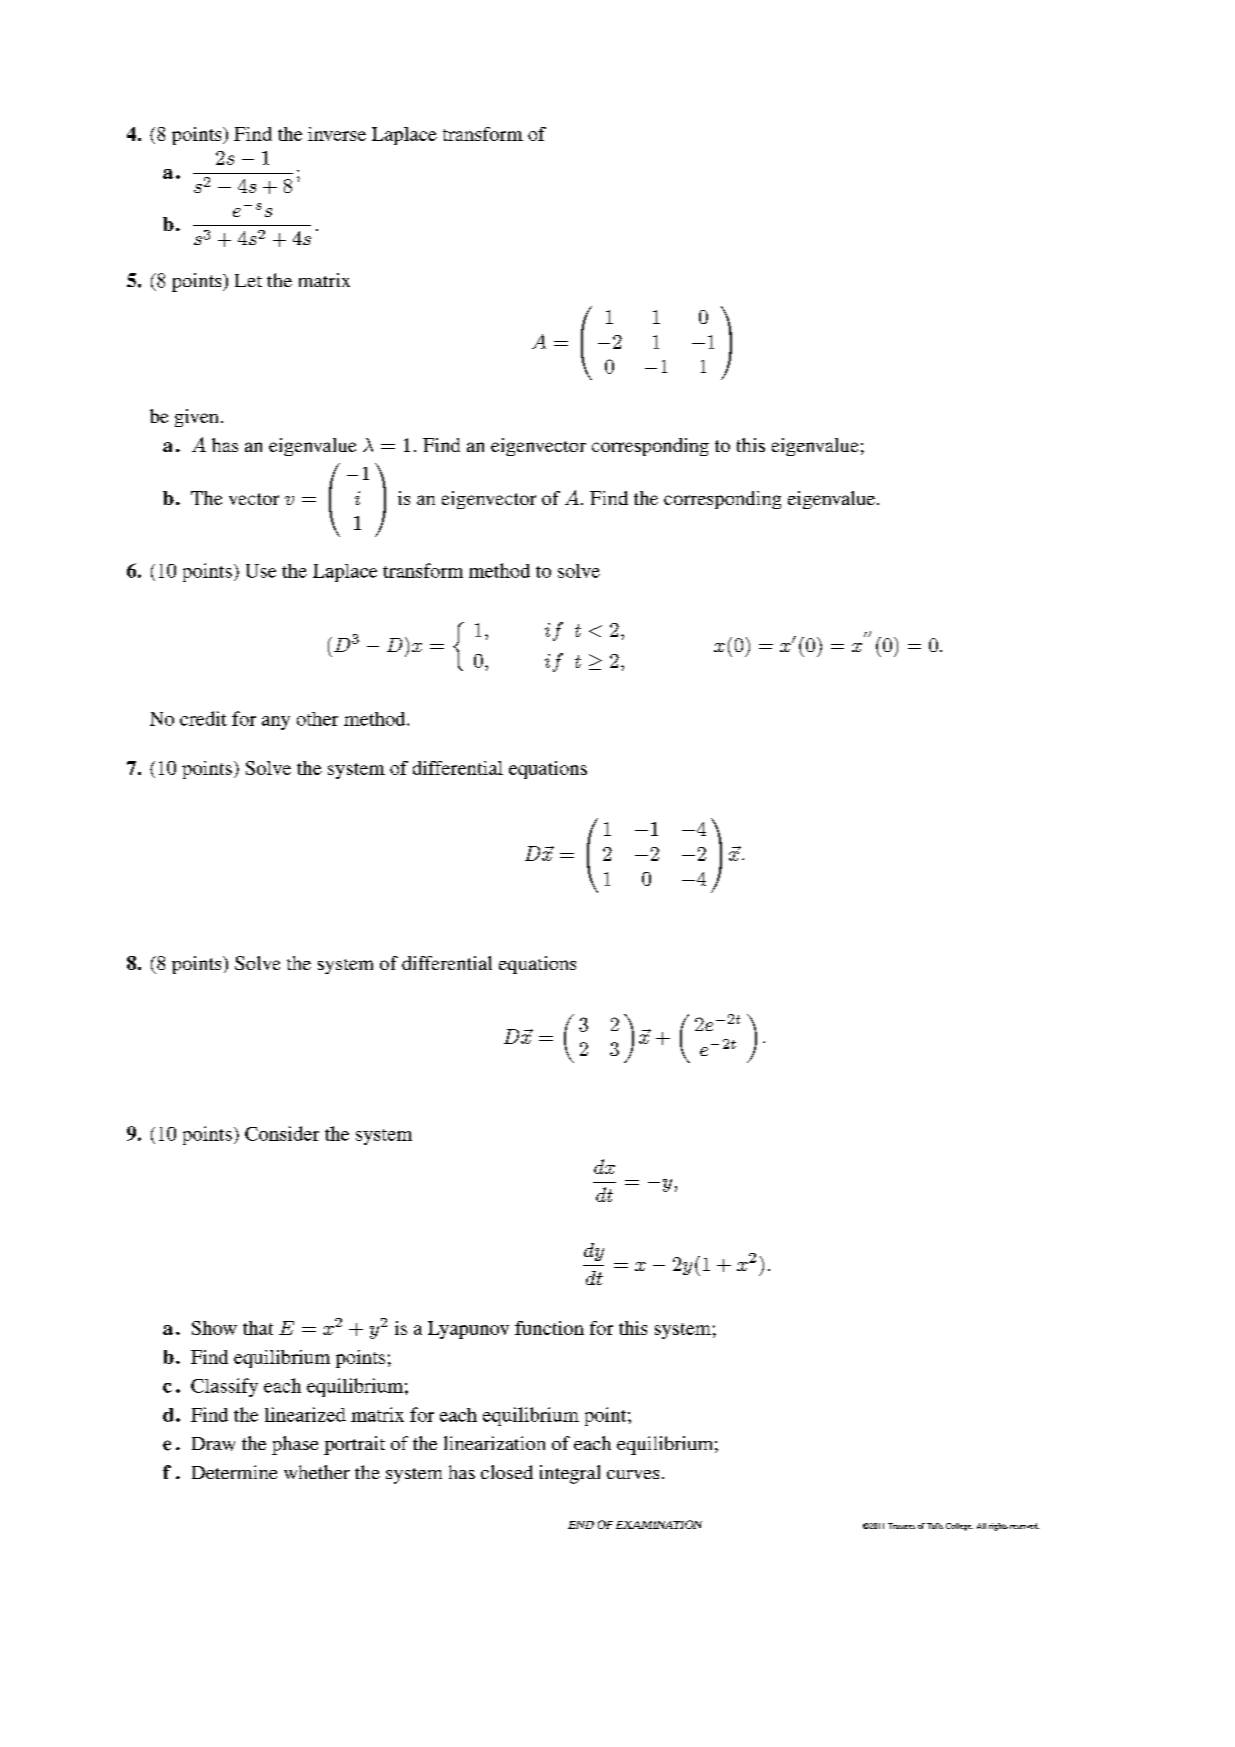 The width and height of the screenshot is (1235, 1747). I want to click on whether, so click(317, 1472).
